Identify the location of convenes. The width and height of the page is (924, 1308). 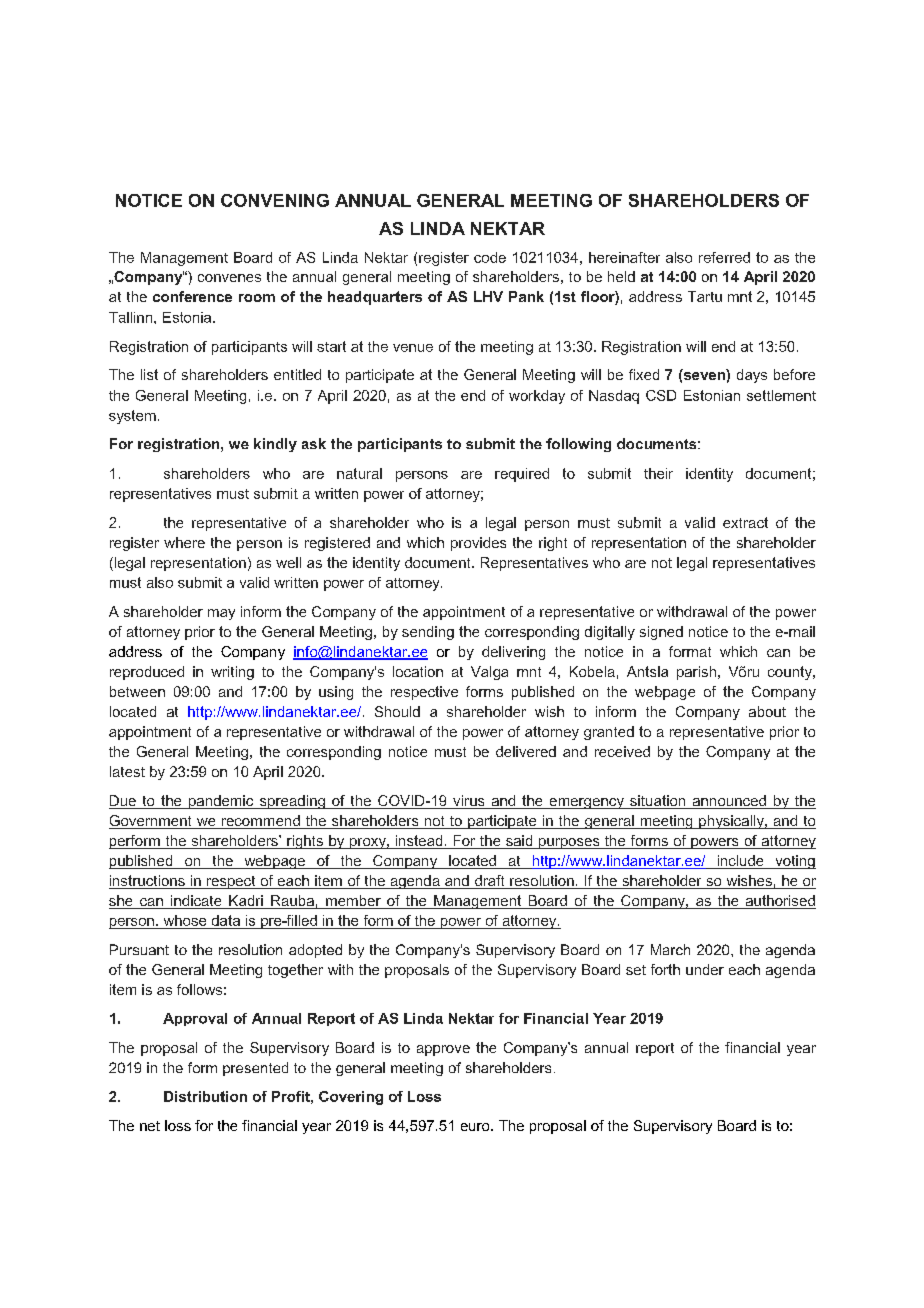
(229, 278).
